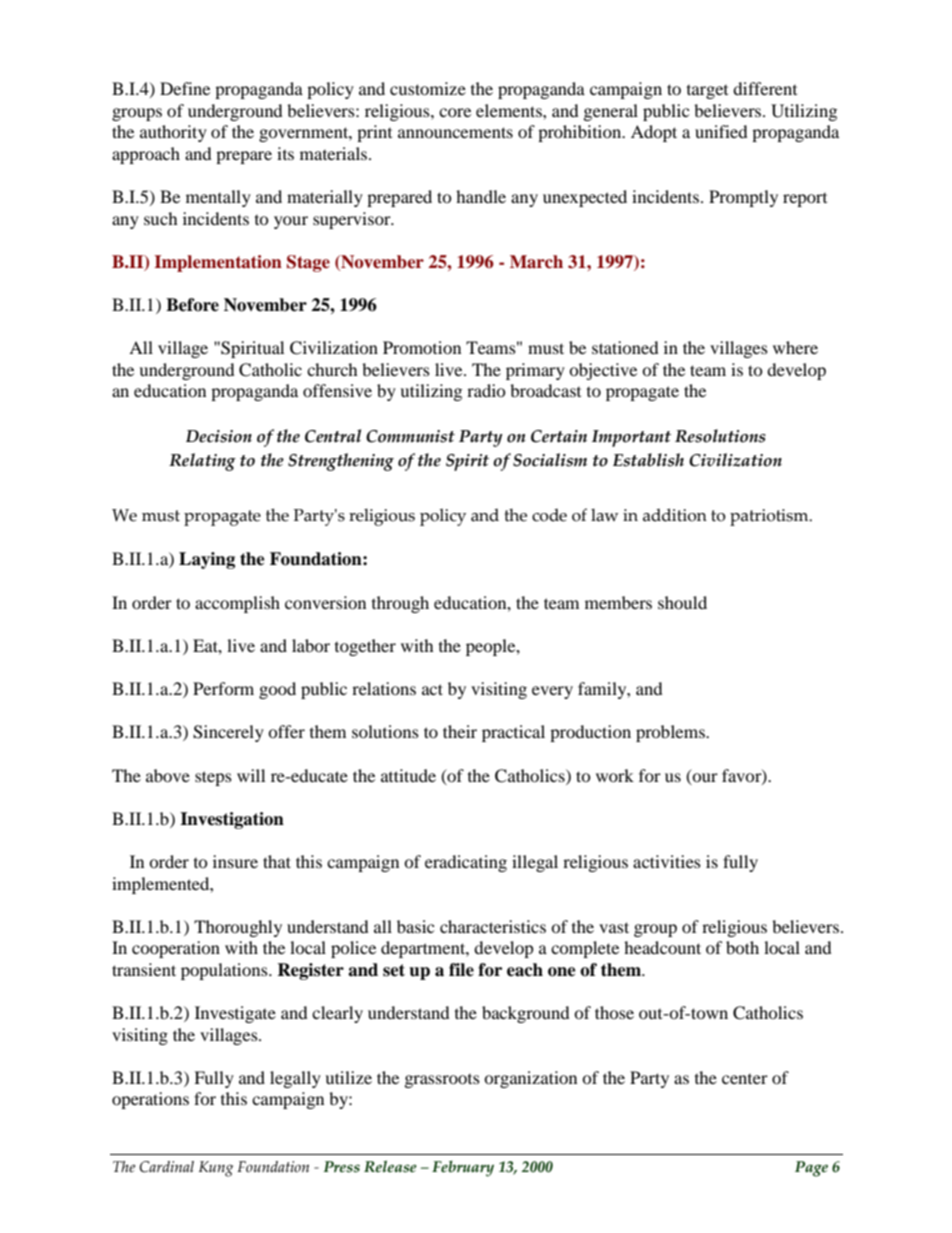 Image resolution: width=952 pixels, height=1233 pixels. What do you see at coordinates (173, 133) in the screenshot?
I see `authority` at bounding box center [173, 133].
